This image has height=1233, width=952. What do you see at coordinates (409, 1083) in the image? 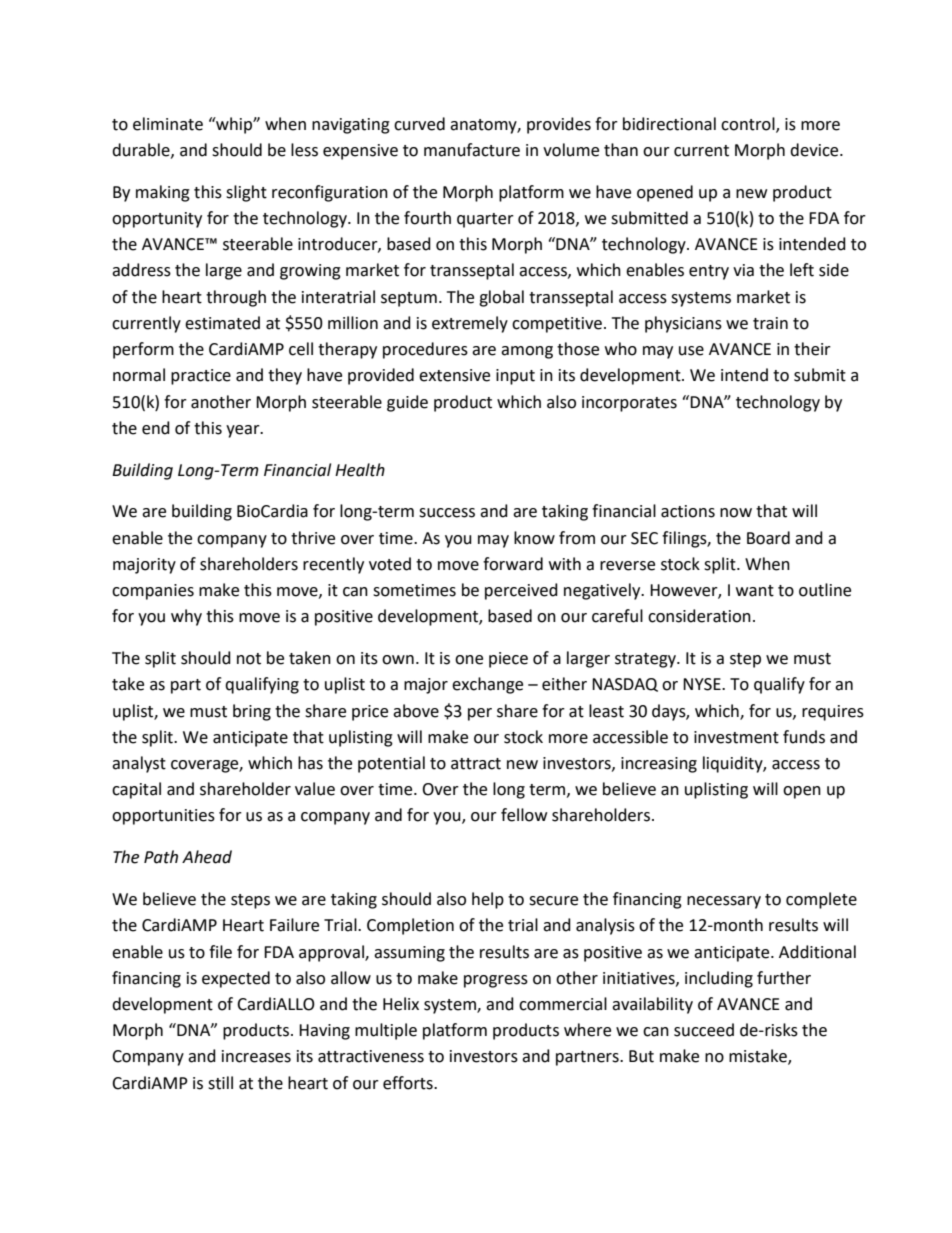
I see `efforts` at bounding box center [409, 1083].
